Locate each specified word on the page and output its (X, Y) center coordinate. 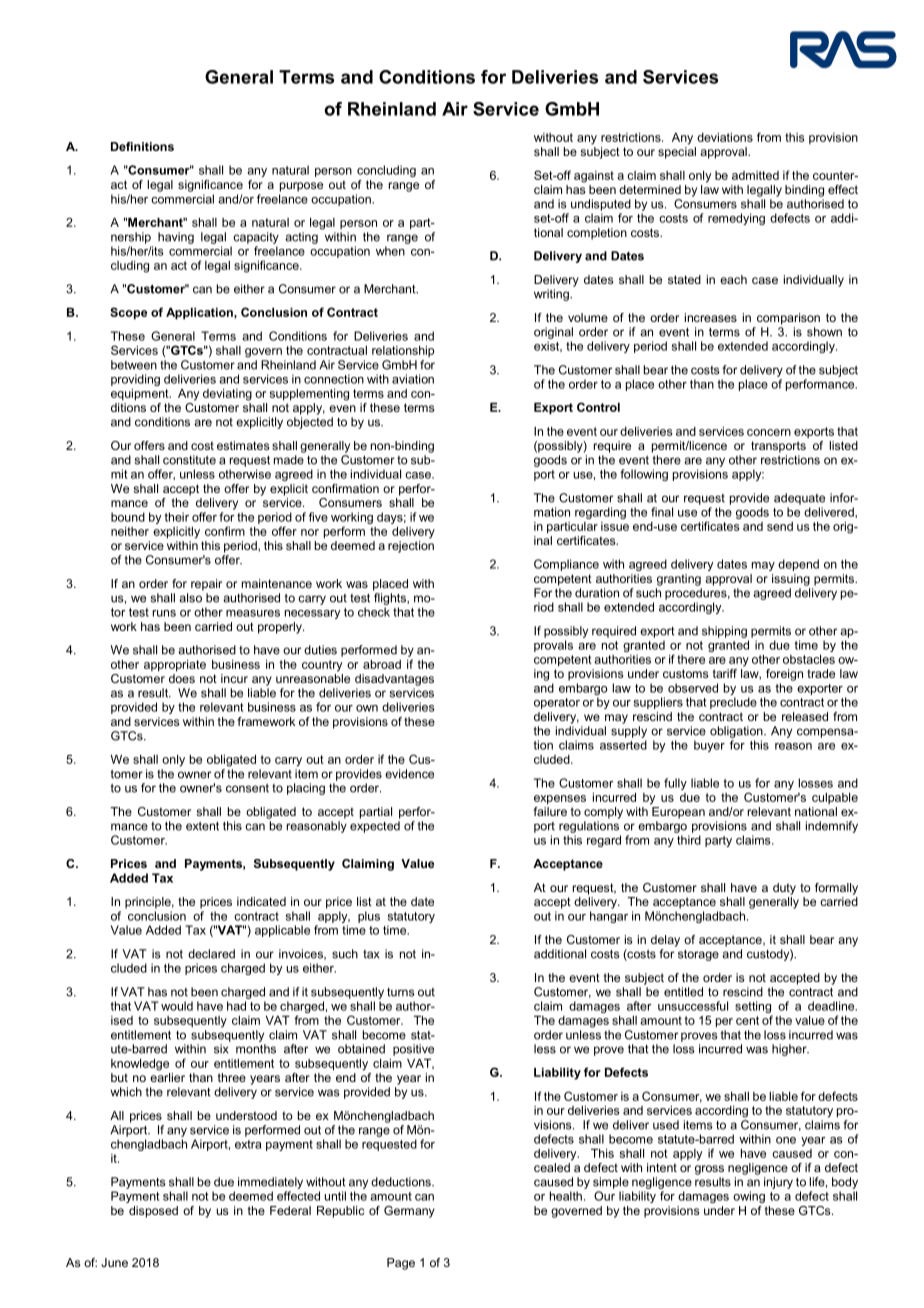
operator (557, 703)
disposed (153, 1212)
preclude (733, 703)
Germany (409, 1212)
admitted (755, 175)
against (594, 177)
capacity (256, 238)
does (182, 678)
